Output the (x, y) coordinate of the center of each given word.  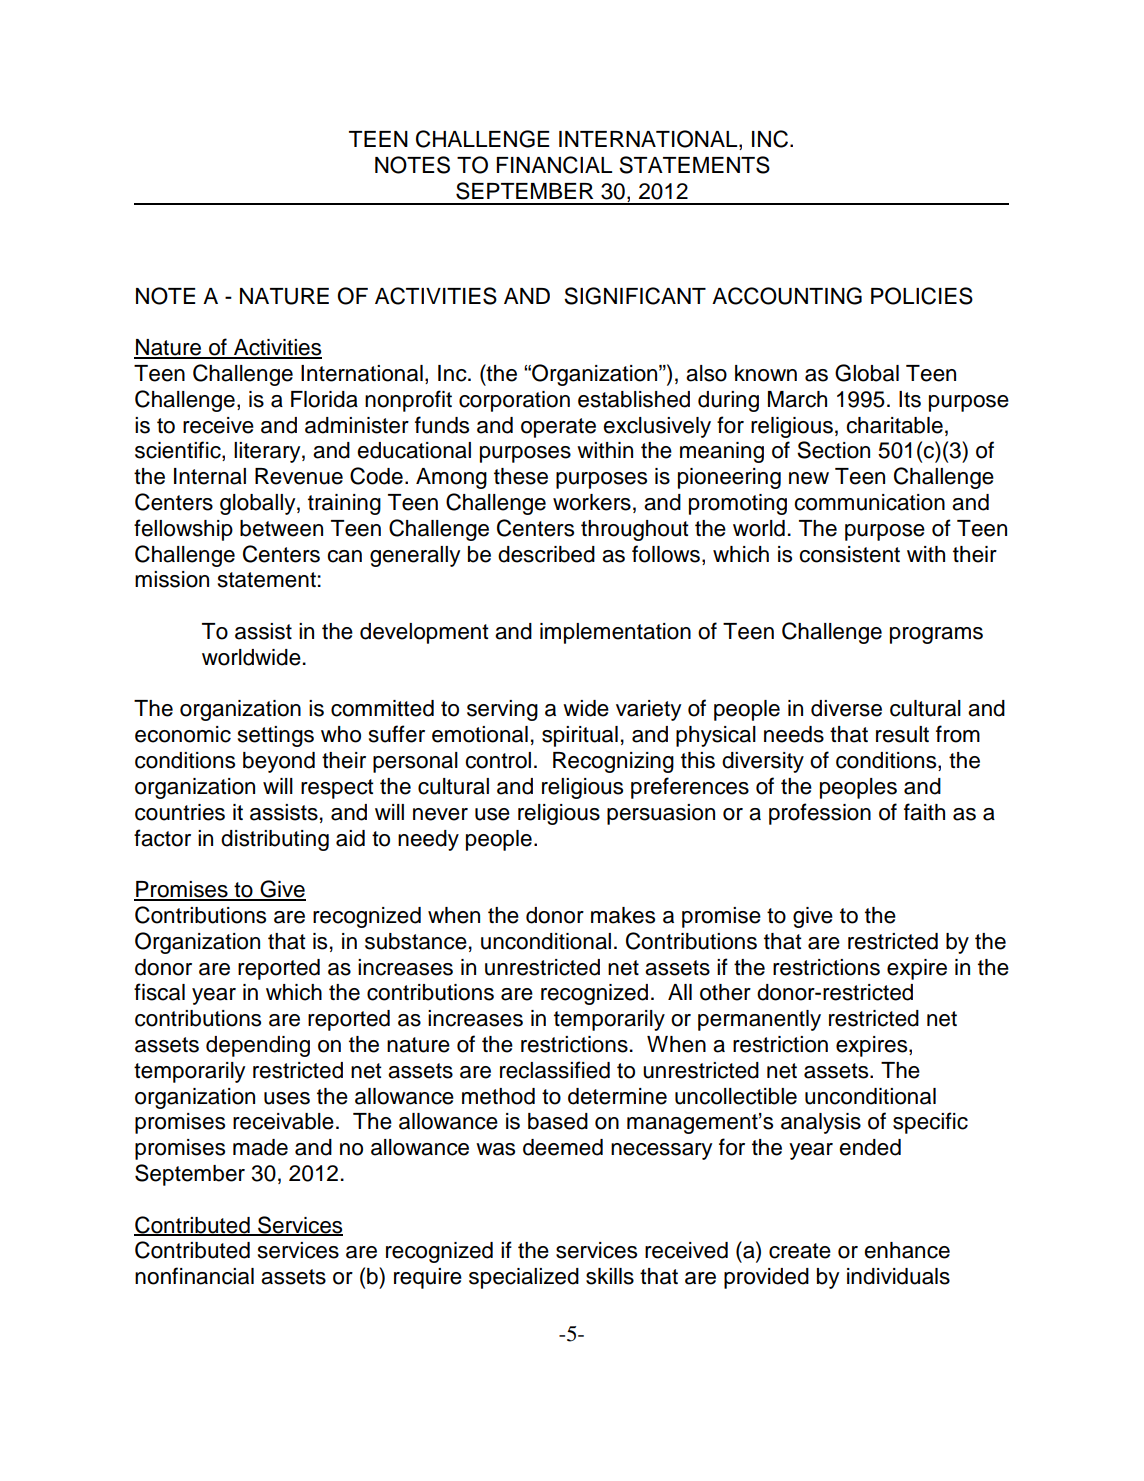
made (260, 1147)
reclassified (555, 1070)
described (546, 554)
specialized (524, 1278)
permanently (759, 1020)
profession (820, 814)
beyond (279, 762)
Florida (324, 399)
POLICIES (922, 296)
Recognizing (613, 762)
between (281, 528)
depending (258, 1046)
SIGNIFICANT (635, 296)
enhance (907, 1250)
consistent (849, 554)
